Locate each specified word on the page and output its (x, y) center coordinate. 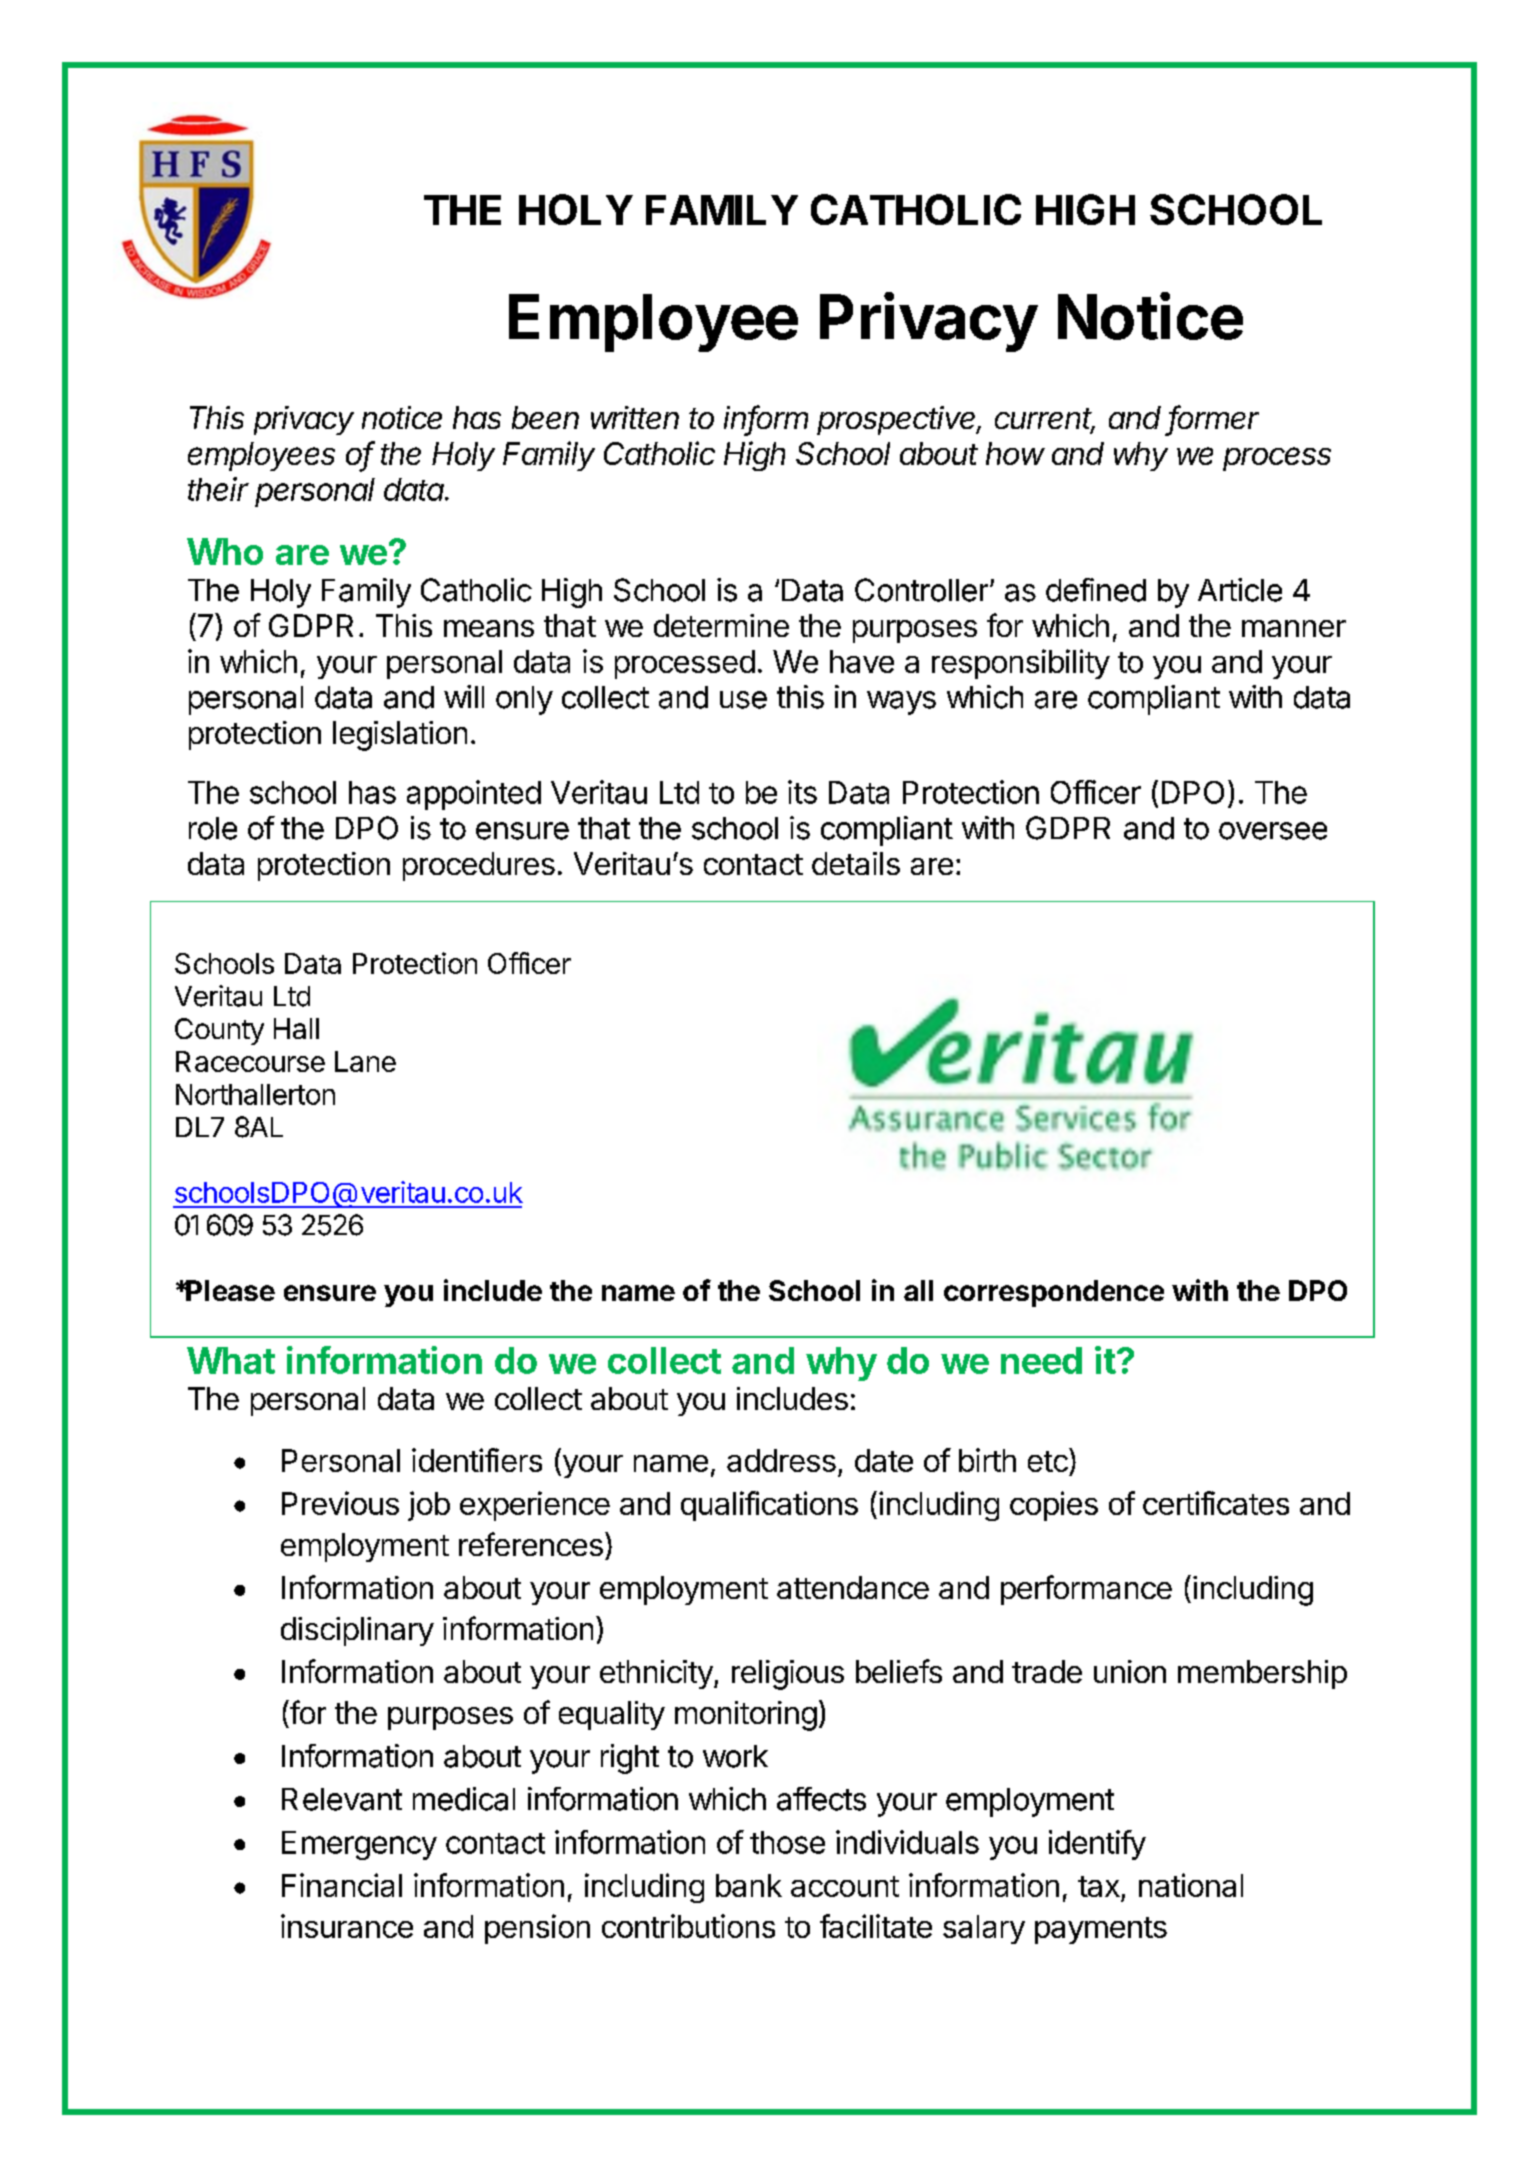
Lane (365, 1061)
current (1045, 420)
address (781, 1460)
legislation (400, 736)
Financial (342, 1885)
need (1041, 1360)
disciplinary (357, 1631)
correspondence (1054, 1293)
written (635, 417)
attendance (853, 1587)
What (231, 1360)
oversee (1273, 831)
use (743, 700)
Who (225, 551)
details (856, 863)
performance (1086, 1590)
